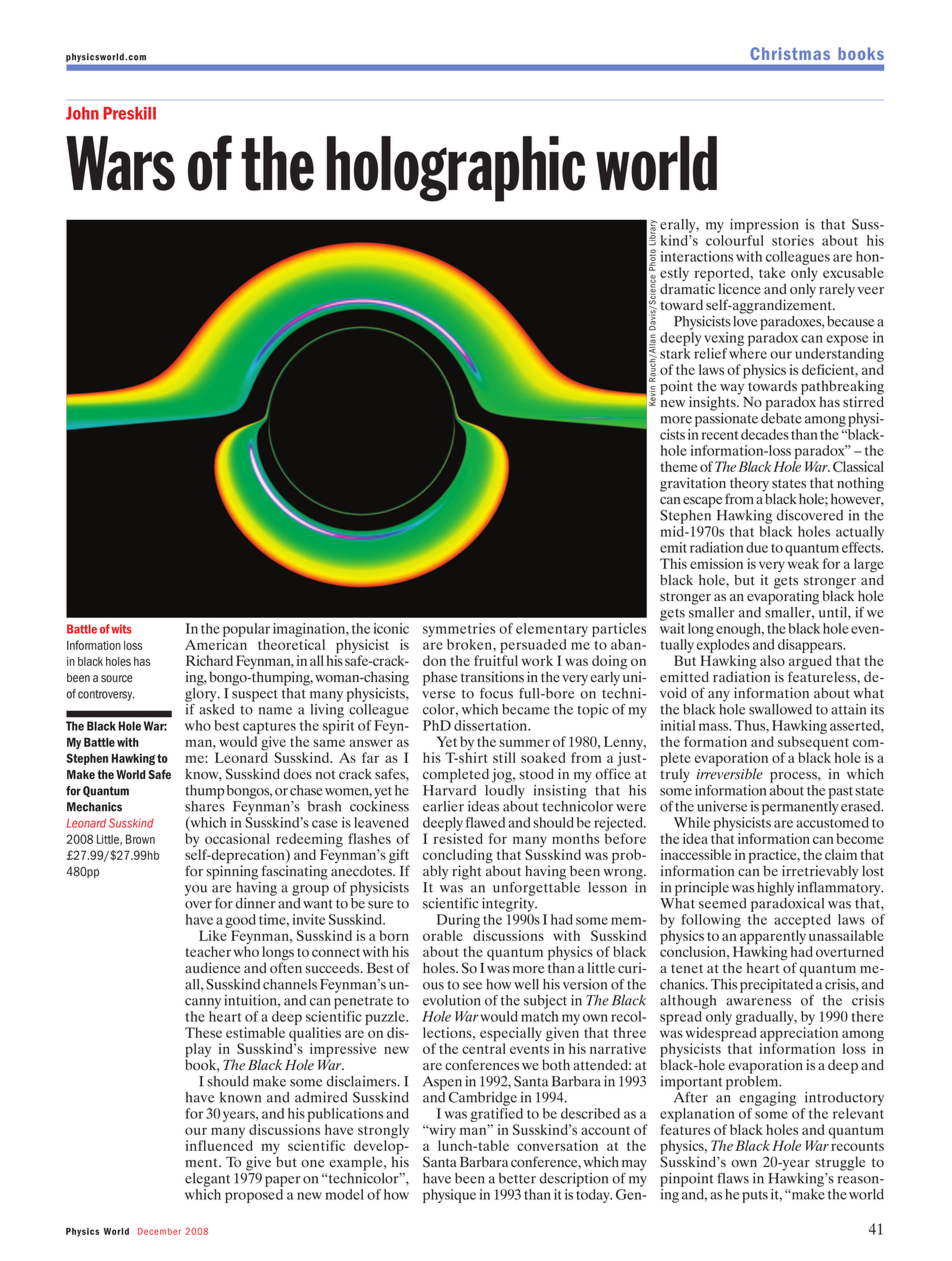 The height and width of the screenshot is (1261, 952). What do you see at coordinates (82, 113) in the screenshot?
I see `John` at bounding box center [82, 113].
